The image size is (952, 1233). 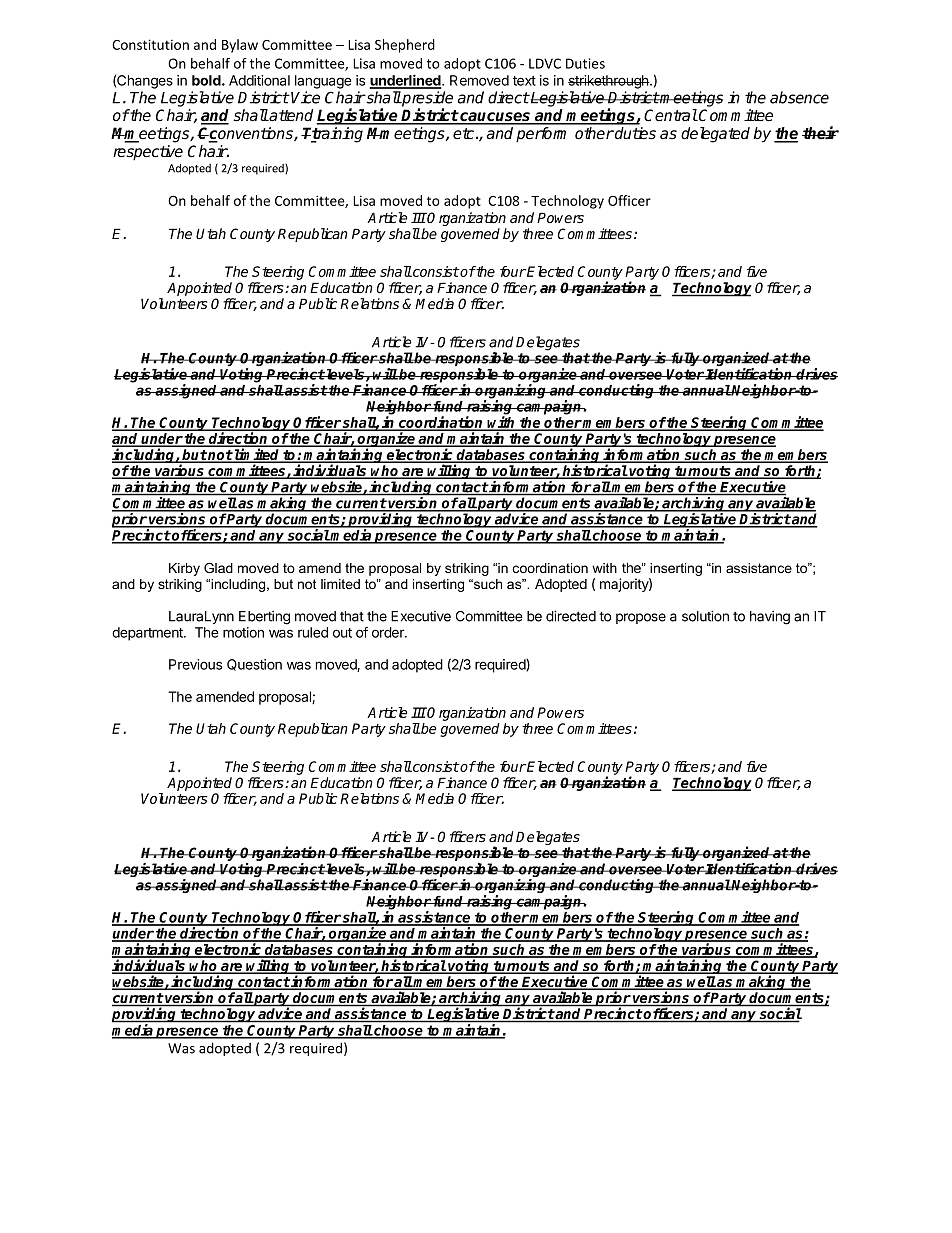 I want to click on motion, so click(x=243, y=632).
